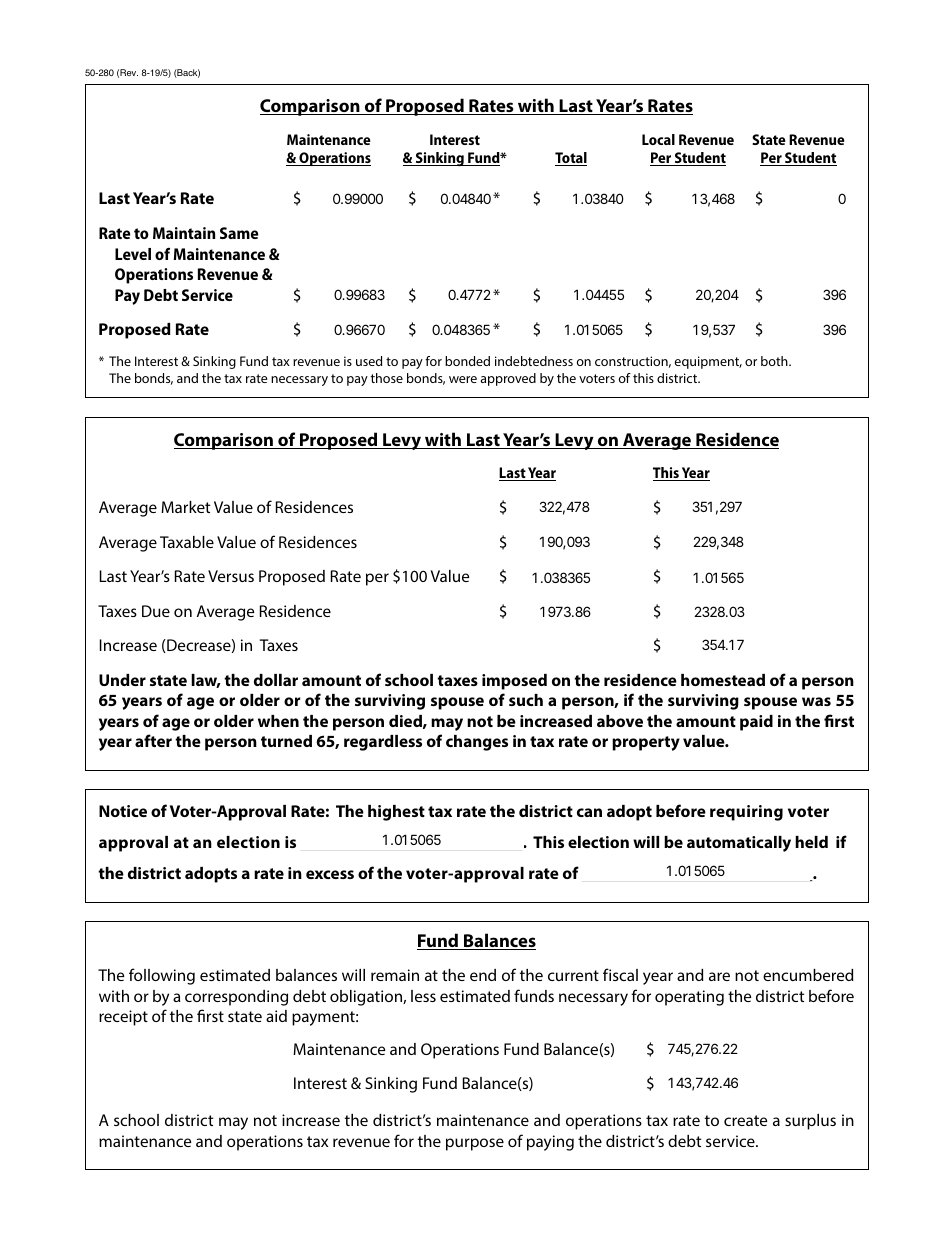 This screenshot has width=952, height=1233. Describe the element at coordinates (184, 233) in the screenshot. I see `Maintain` at that location.
